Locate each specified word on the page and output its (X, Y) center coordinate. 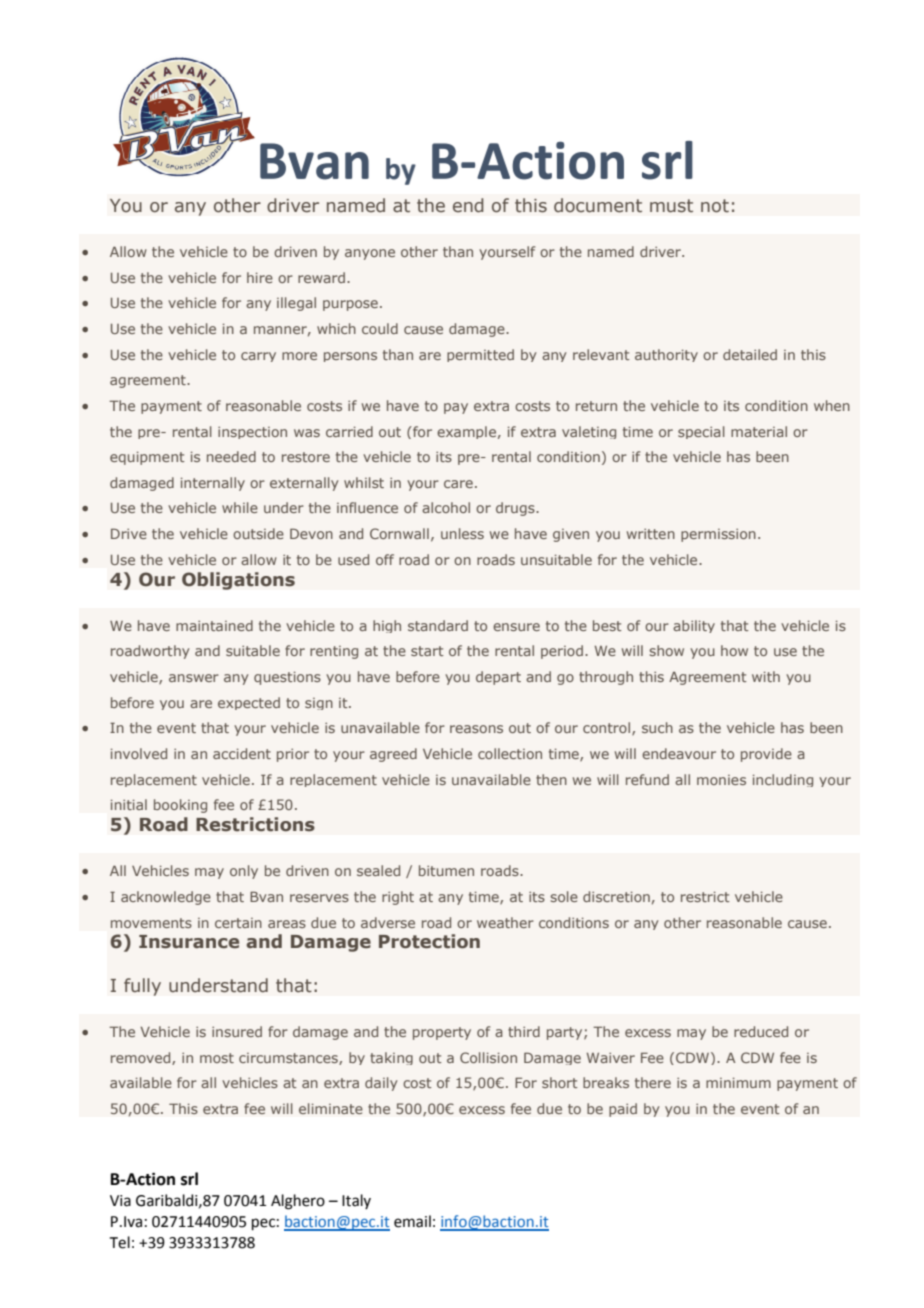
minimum (738, 1083)
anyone (370, 254)
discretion (616, 896)
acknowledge (166, 898)
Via (120, 1201)
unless (462, 533)
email (412, 1221)
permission (718, 535)
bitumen (446, 870)
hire (260, 277)
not (715, 206)
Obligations (238, 581)
